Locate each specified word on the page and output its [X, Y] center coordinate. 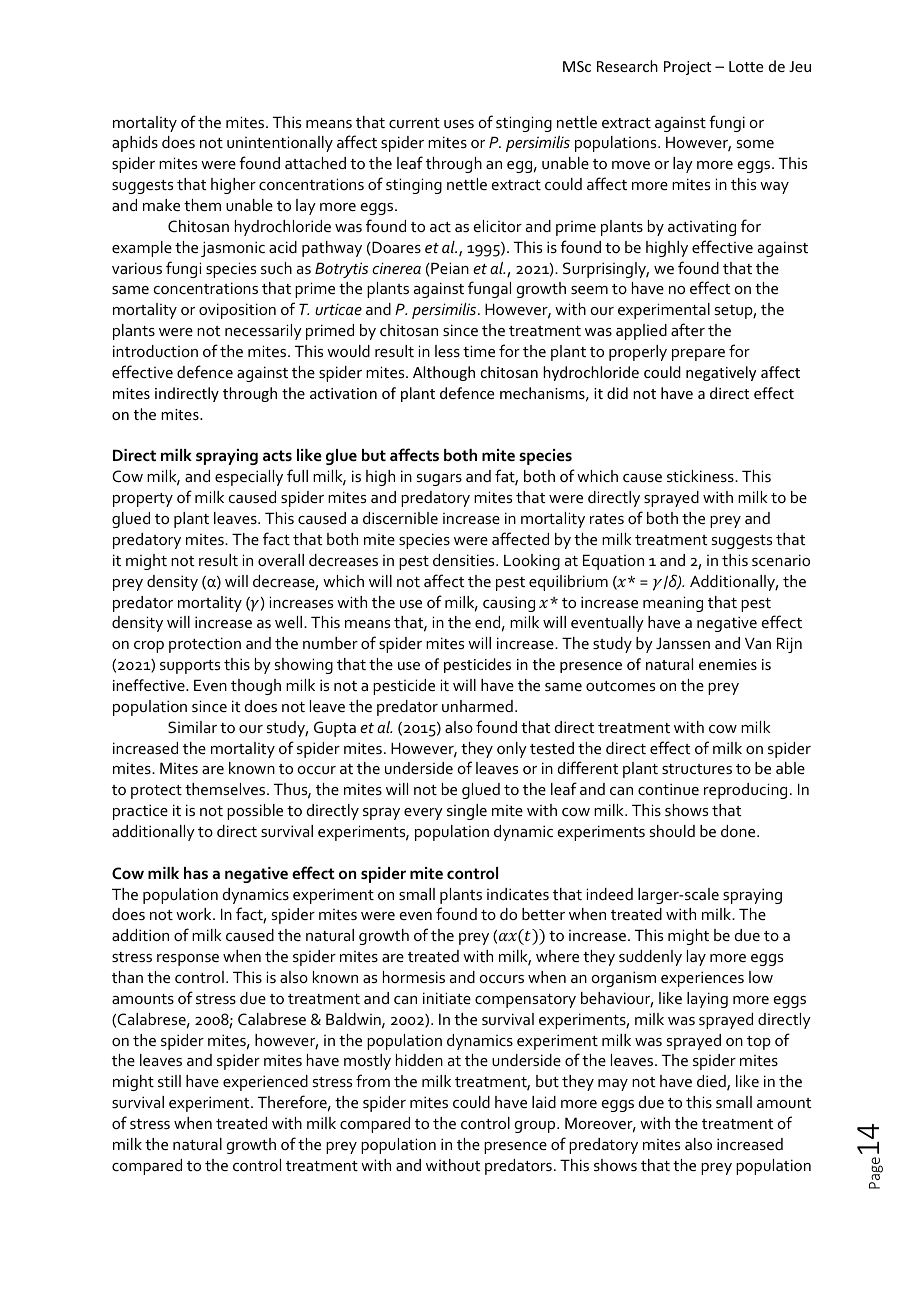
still [169, 1081]
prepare [698, 355]
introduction [155, 351]
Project [687, 68]
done [739, 831]
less [447, 351]
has [196, 873]
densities [465, 560]
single [467, 812]
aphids [135, 144]
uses [459, 124]
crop [149, 647]
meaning [673, 604]
